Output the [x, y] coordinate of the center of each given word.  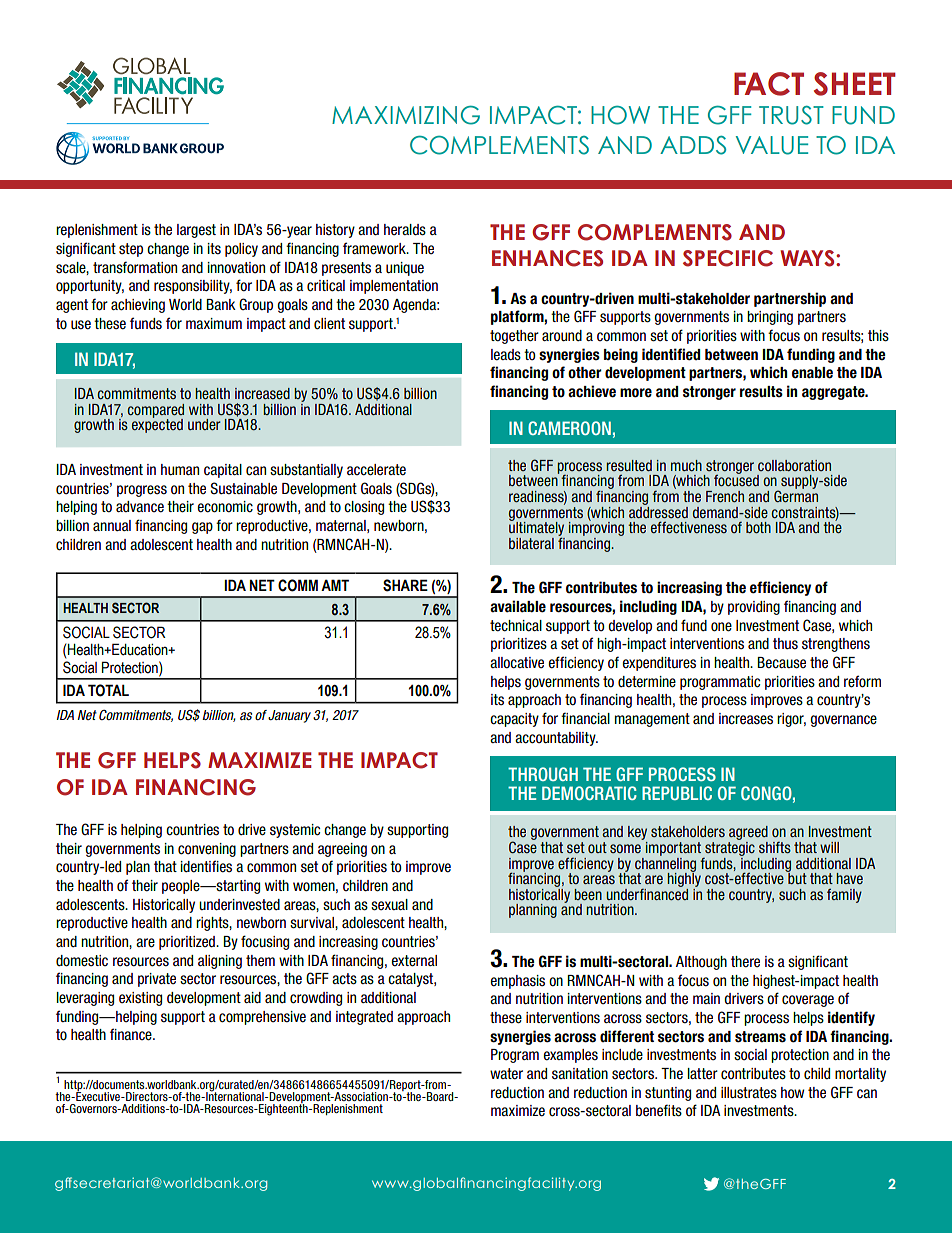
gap [202, 528]
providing [754, 608]
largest [196, 231]
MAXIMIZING [406, 115]
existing [140, 999]
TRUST [791, 115]
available [518, 606]
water [506, 1074]
